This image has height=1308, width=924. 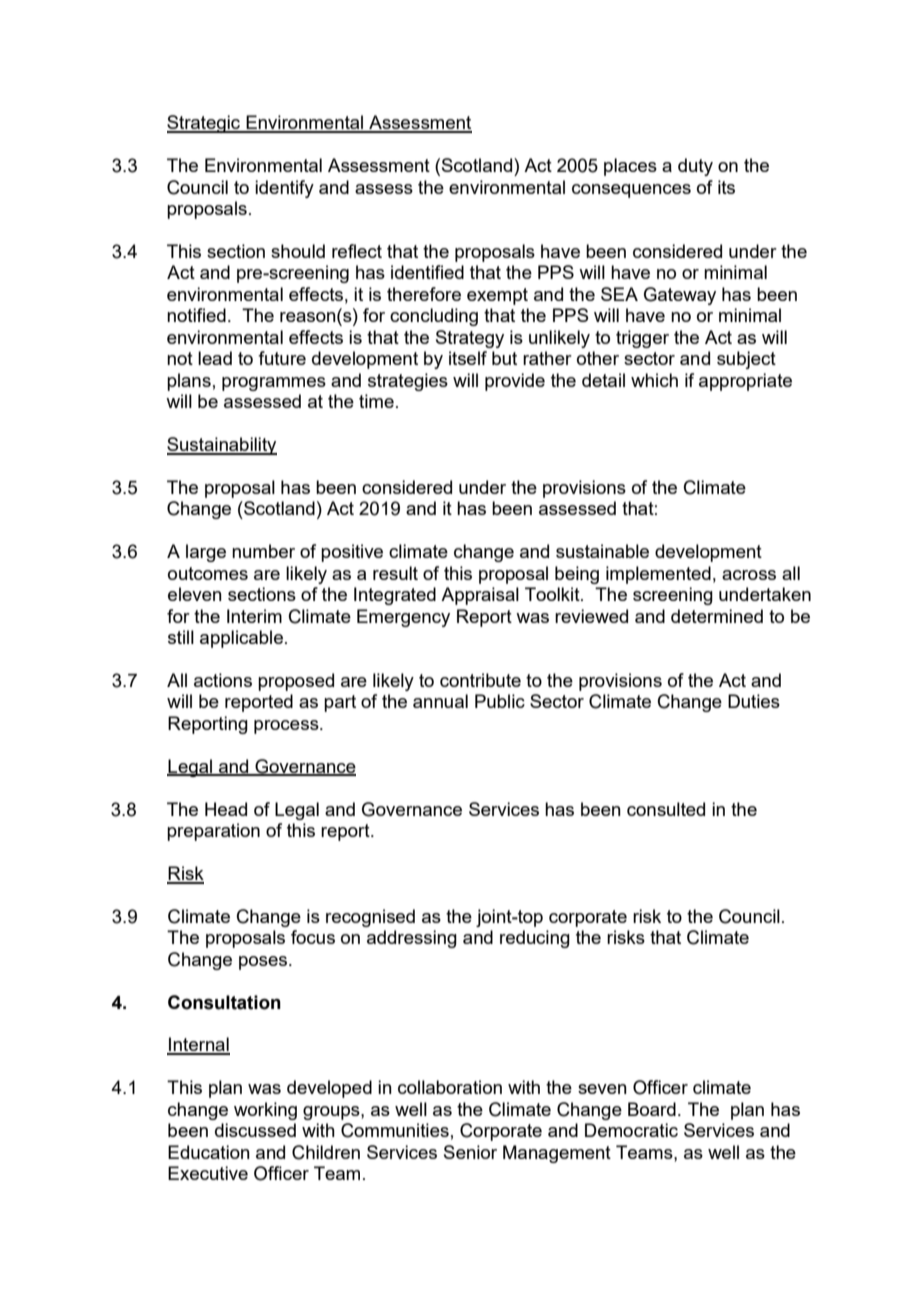 What do you see at coordinates (427, 272) in the image?
I see `identified` at bounding box center [427, 272].
